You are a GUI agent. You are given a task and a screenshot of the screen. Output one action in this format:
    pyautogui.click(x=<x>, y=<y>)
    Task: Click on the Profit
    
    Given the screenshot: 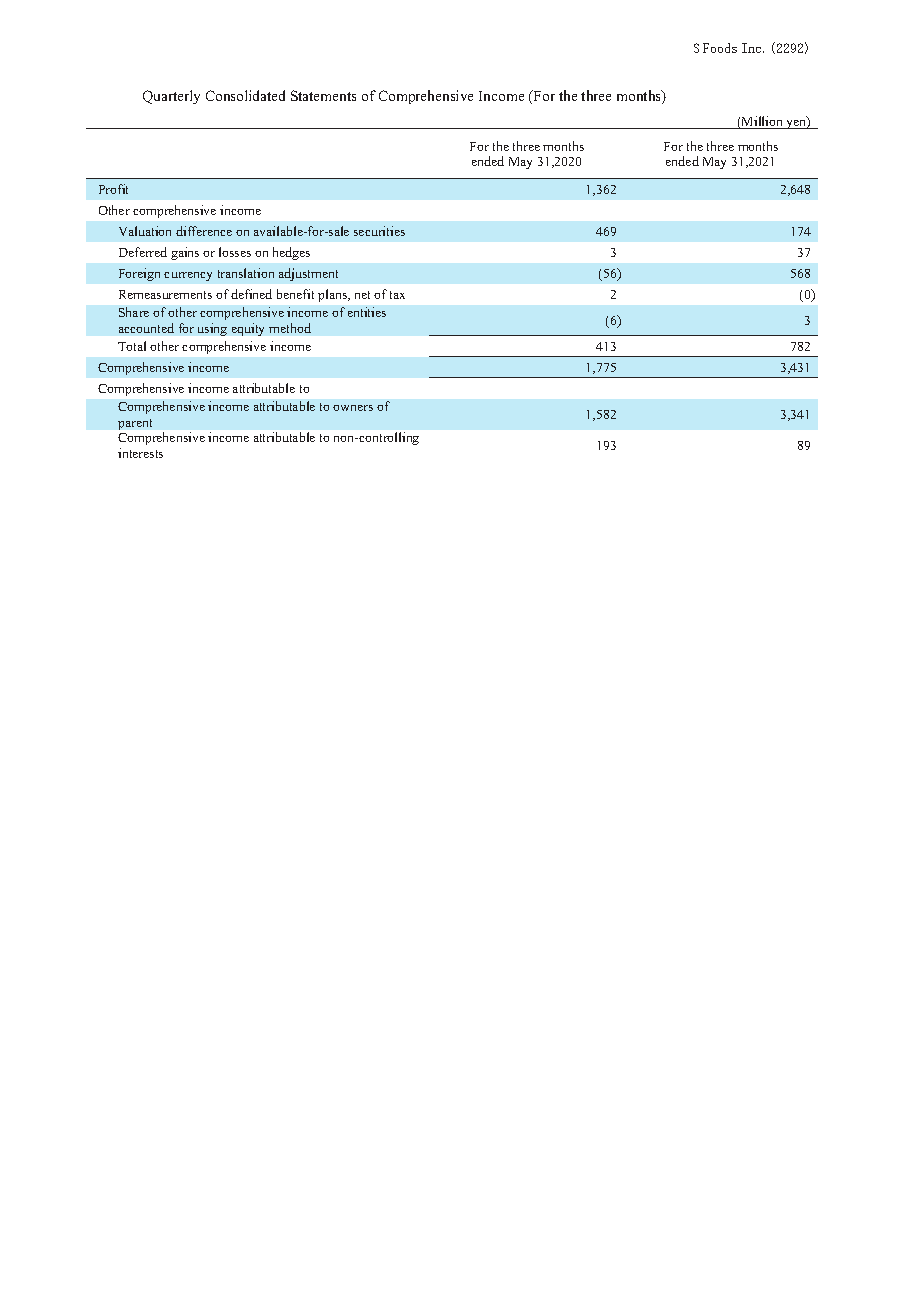 What is the action you would take?
    pyautogui.click(x=113, y=189)
